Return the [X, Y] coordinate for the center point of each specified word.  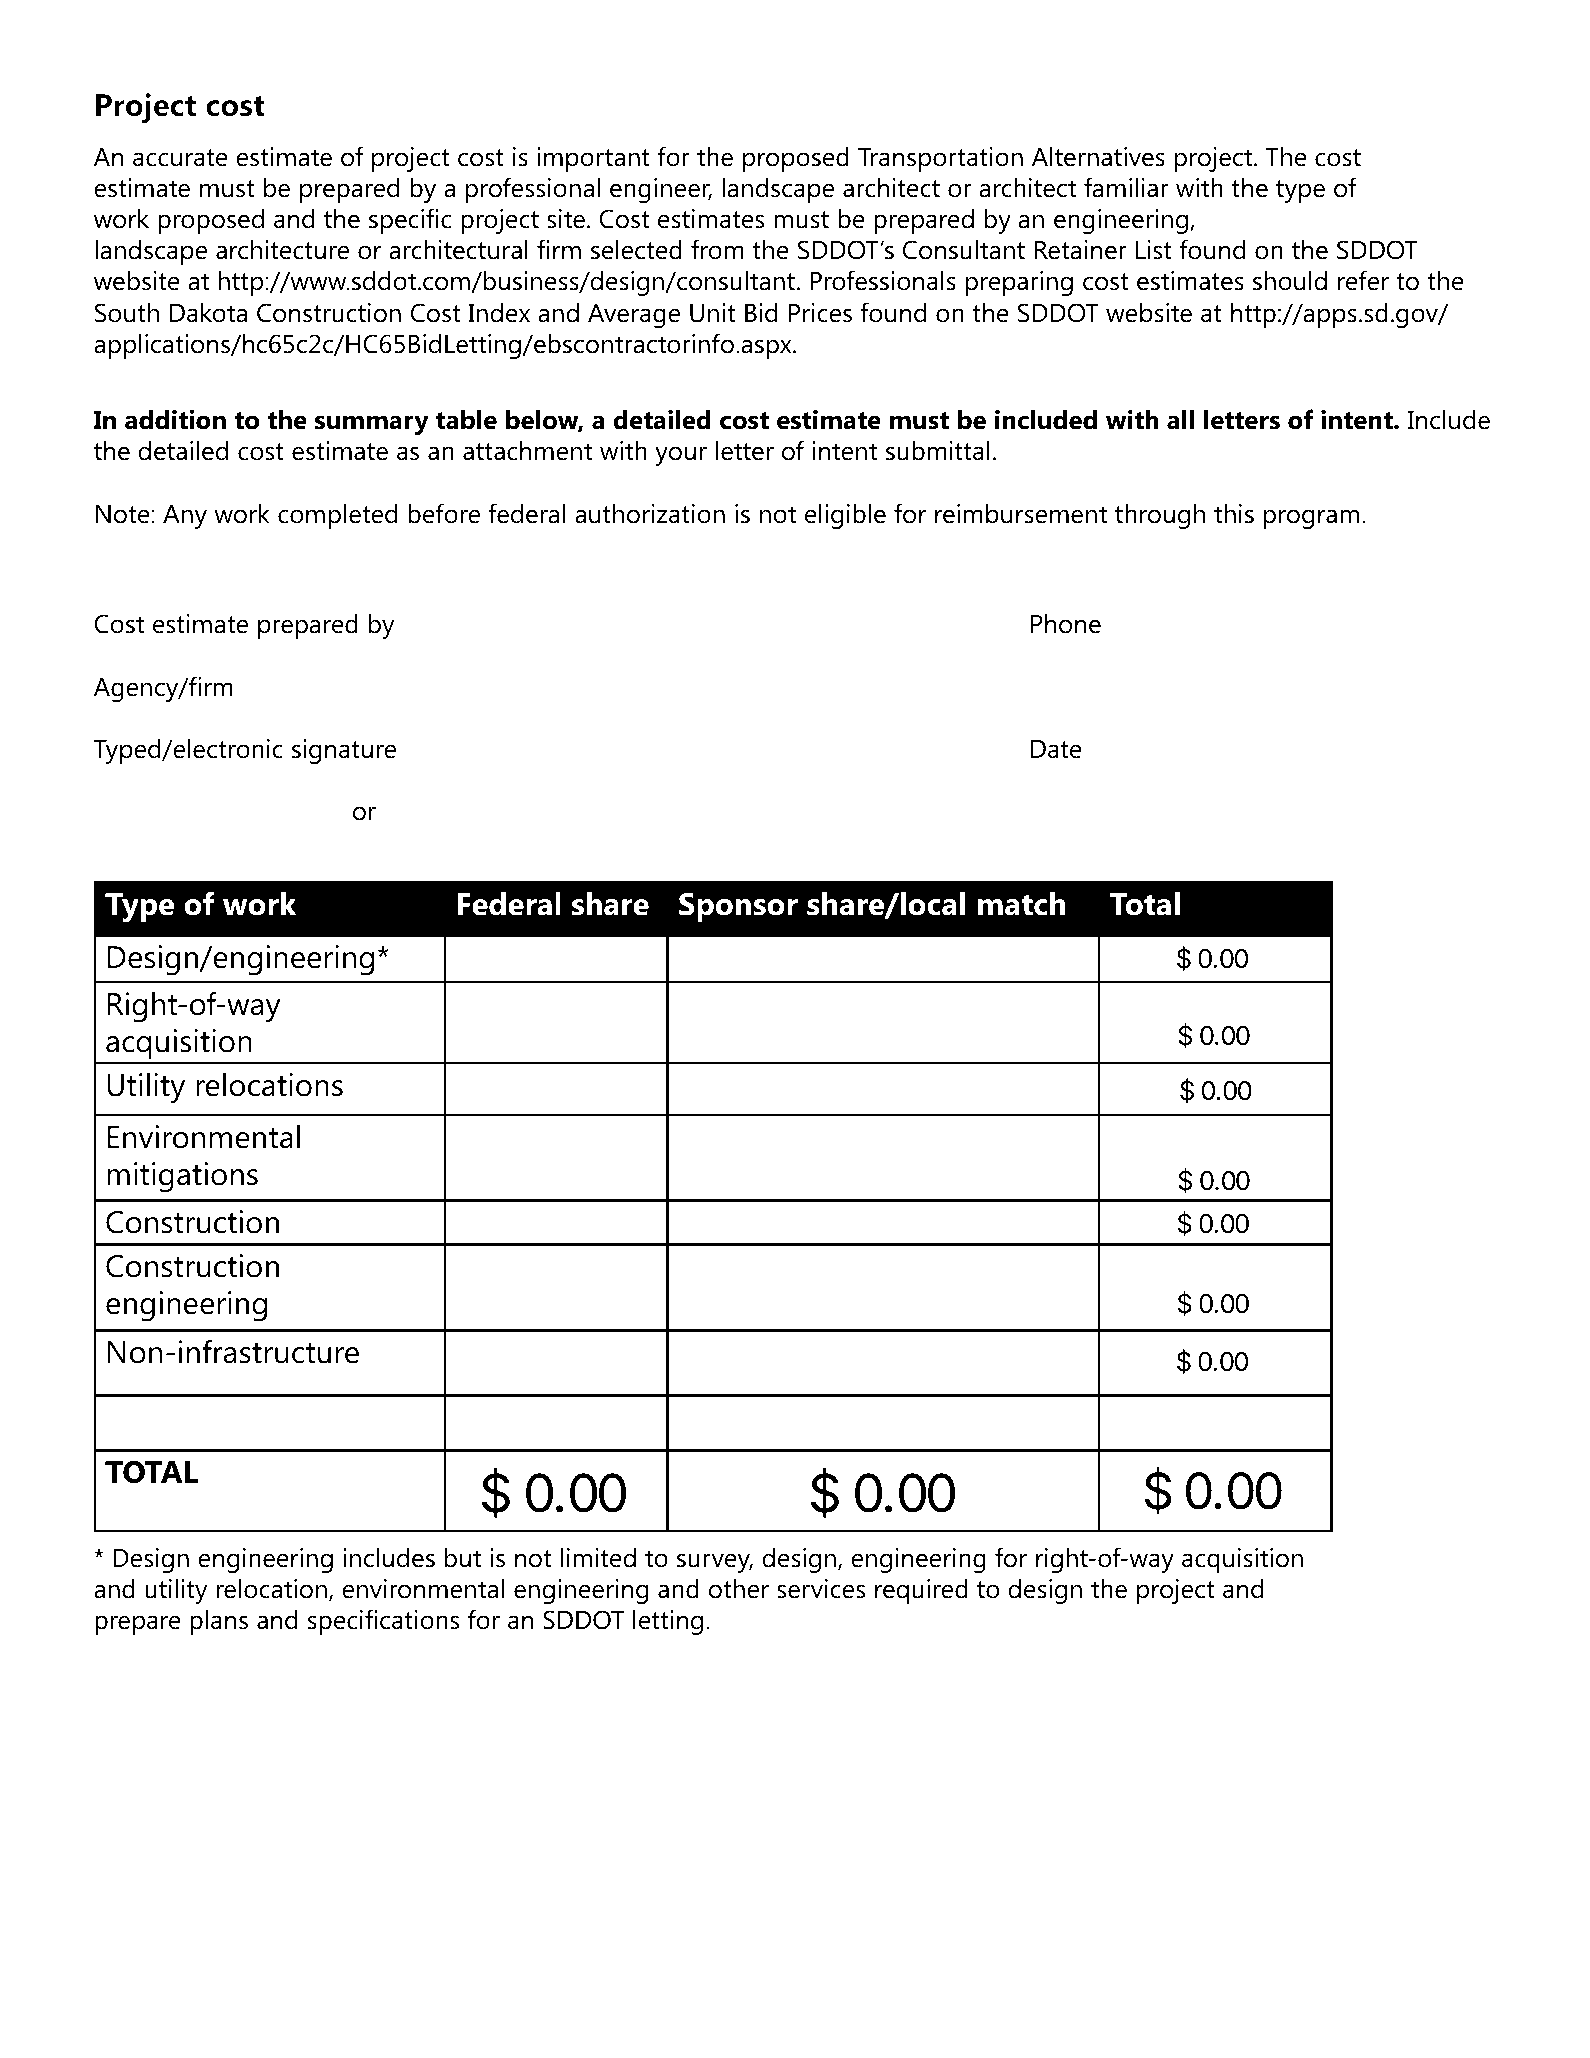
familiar [1126, 187]
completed [337, 516]
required [921, 1591]
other [739, 1588]
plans [219, 1622]
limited [598, 1557]
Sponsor [738, 907]
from [717, 249]
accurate [180, 158]
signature [344, 751]
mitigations [182, 1177]
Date [1056, 749]
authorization [650, 513]
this [1234, 513]
